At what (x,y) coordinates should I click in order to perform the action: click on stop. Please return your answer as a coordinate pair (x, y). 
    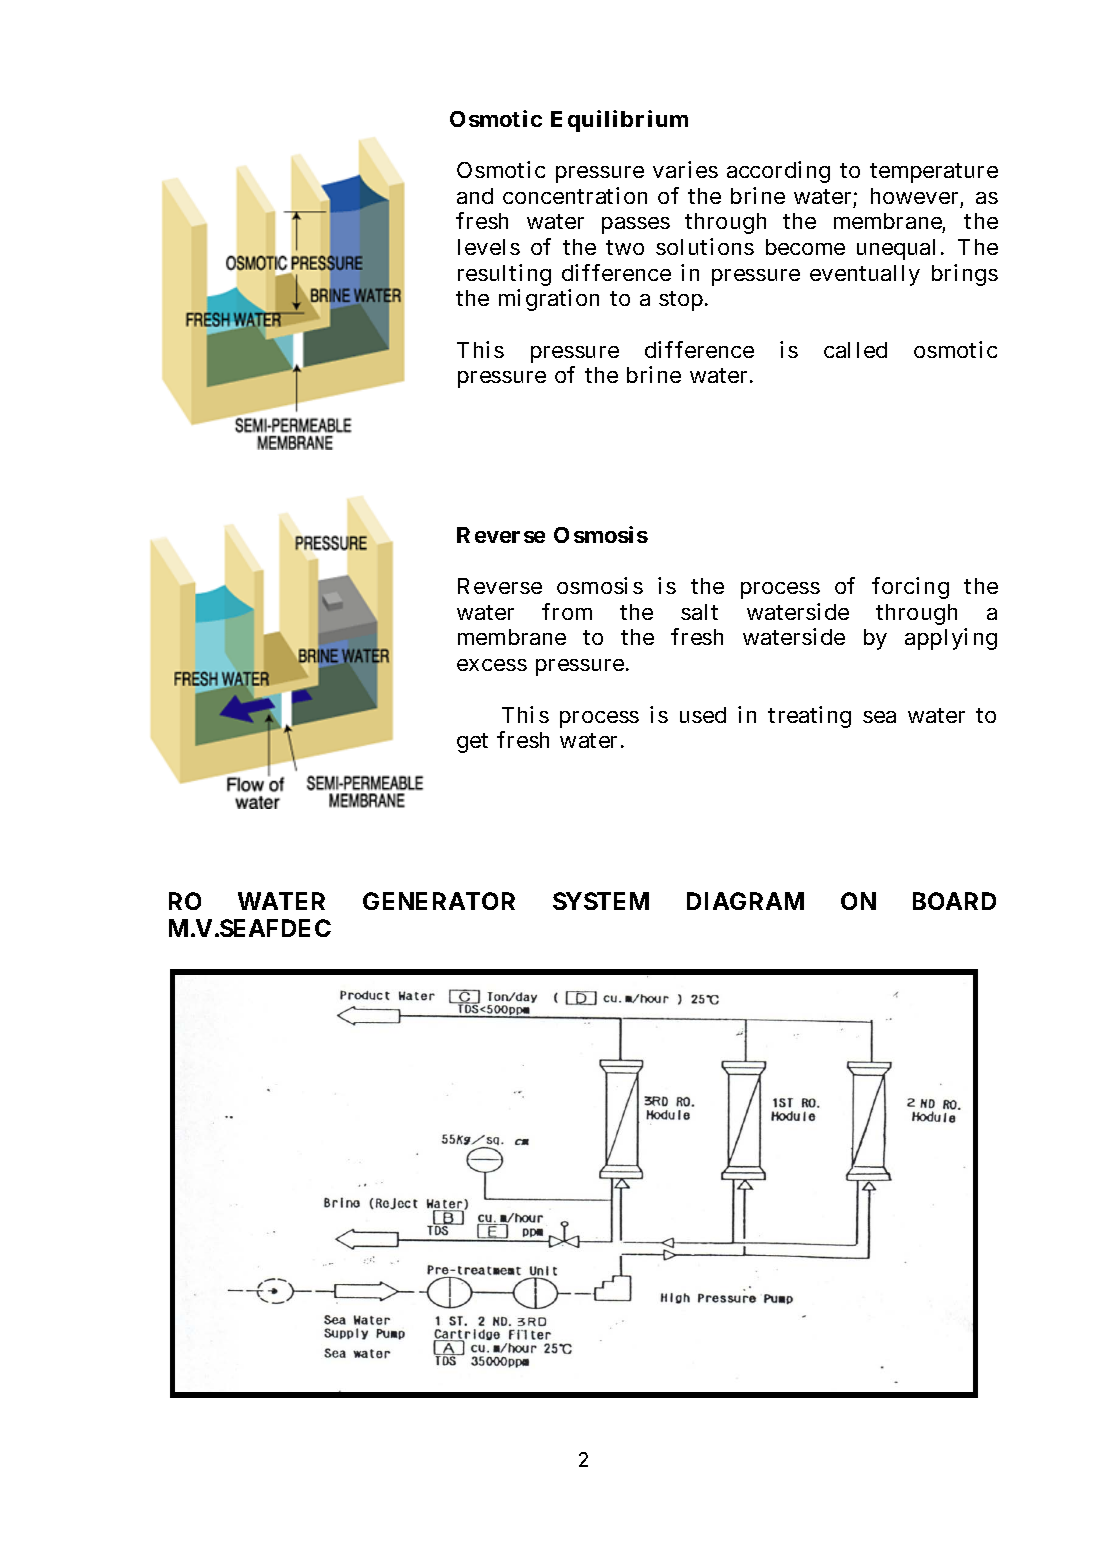
    Looking at the image, I should click on (681, 301).
